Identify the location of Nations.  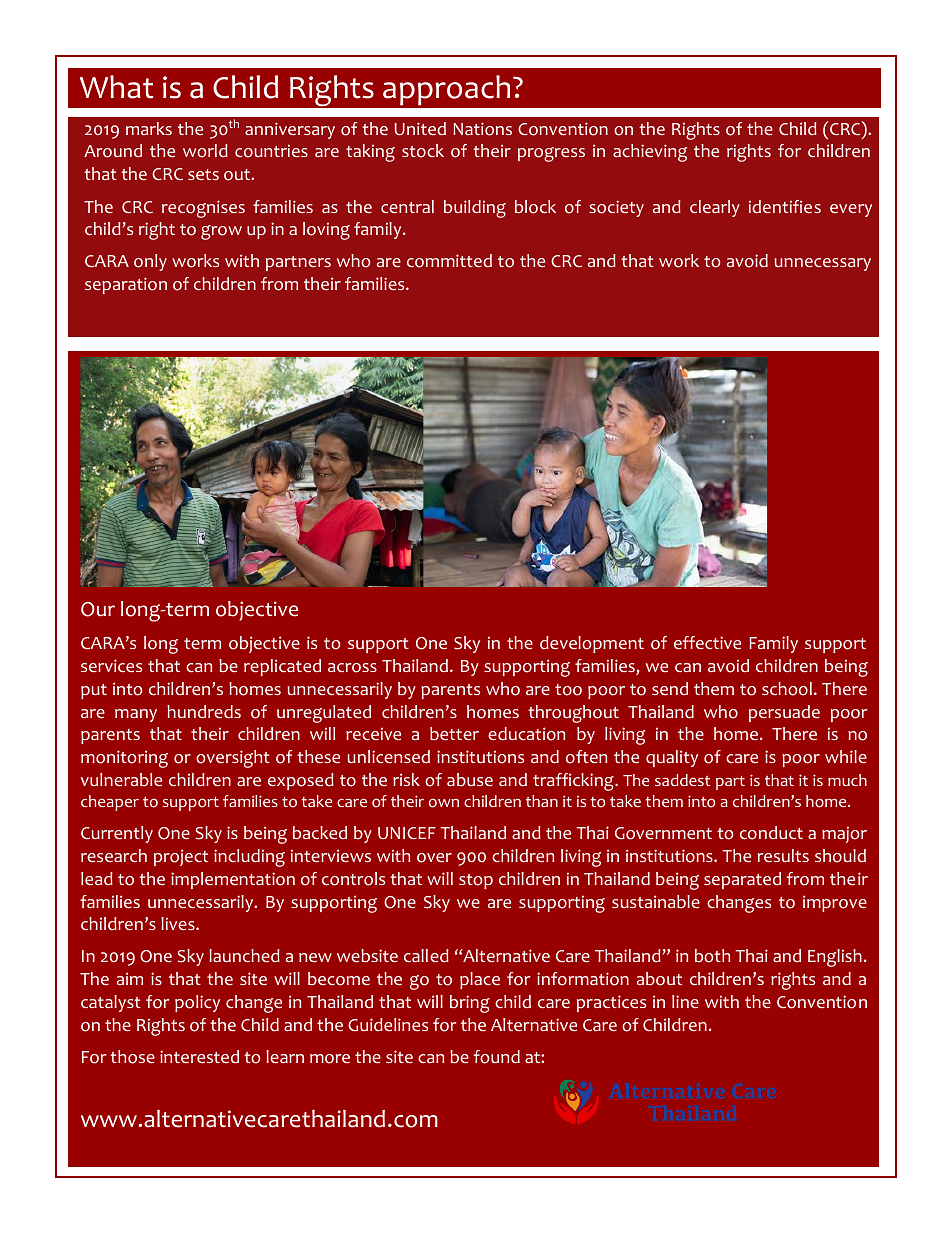
(482, 129).
